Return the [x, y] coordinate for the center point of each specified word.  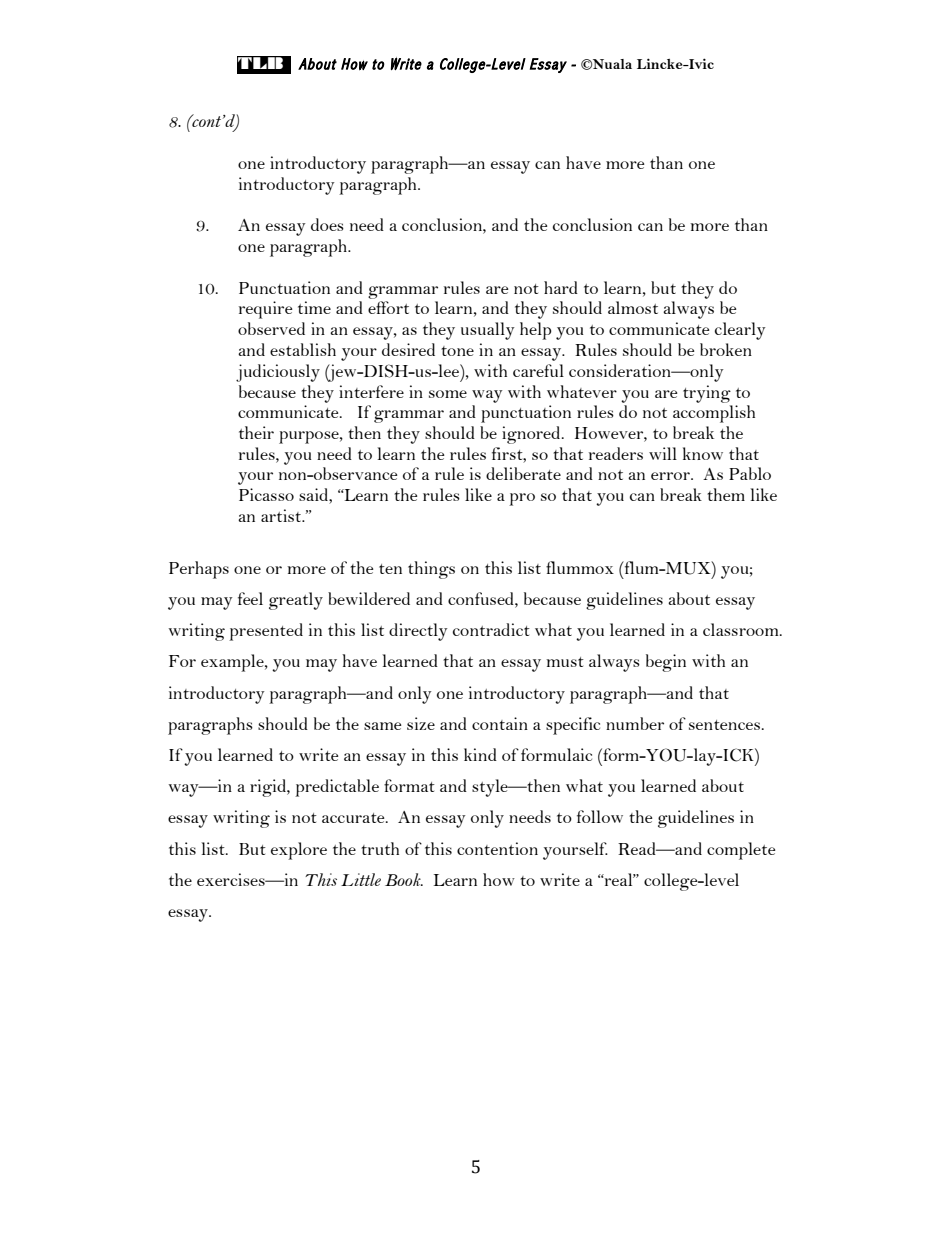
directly [418, 632]
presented [266, 632]
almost [633, 307]
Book [404, 879]
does [327, 224]
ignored [532, 435]
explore [299, 851]
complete [741, 851]
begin [666, 663]
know [703, 453]
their [256, 432]
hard [561, 287]
